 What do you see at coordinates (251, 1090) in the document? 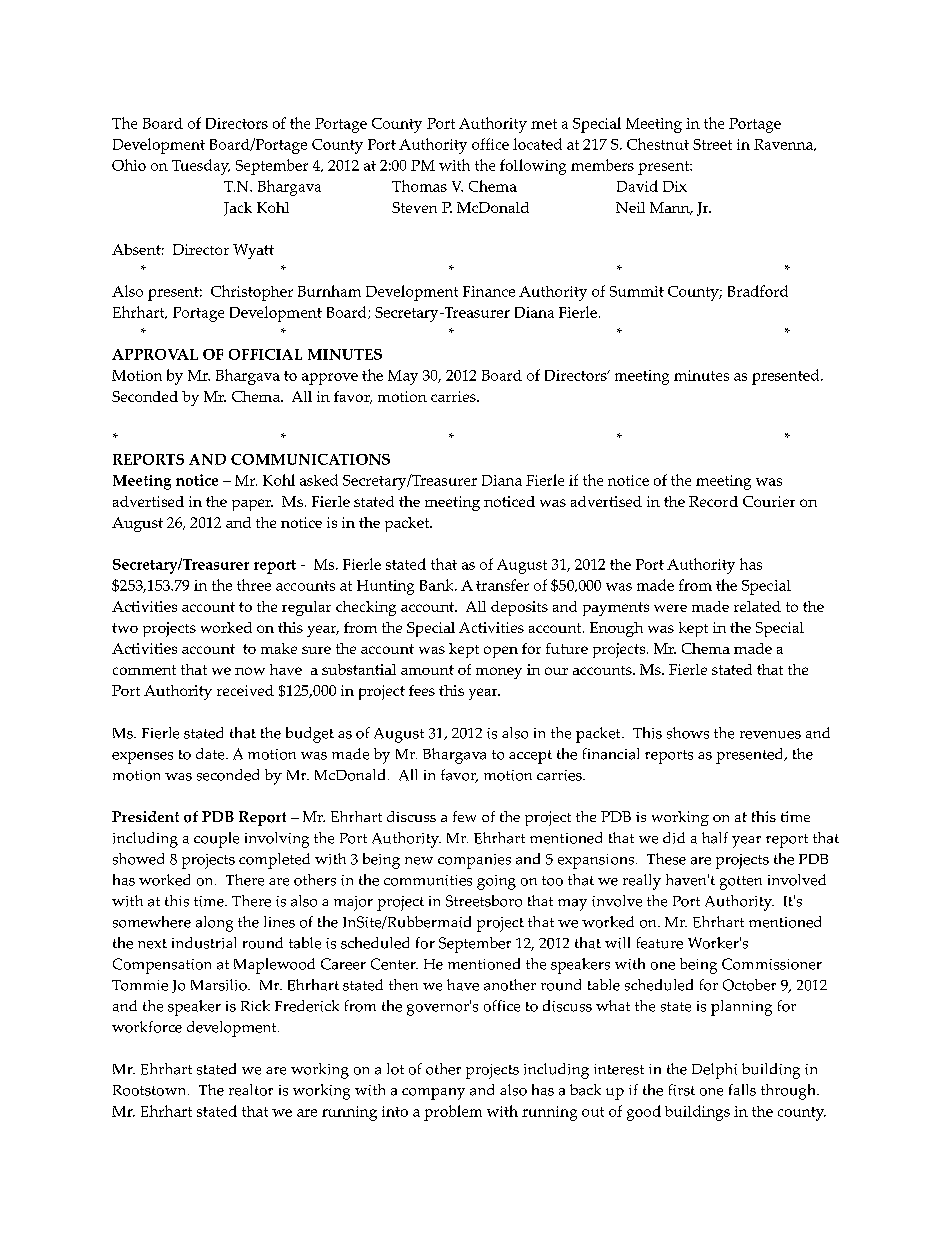
I see `realtor` at bounding box center [251, 1090].
